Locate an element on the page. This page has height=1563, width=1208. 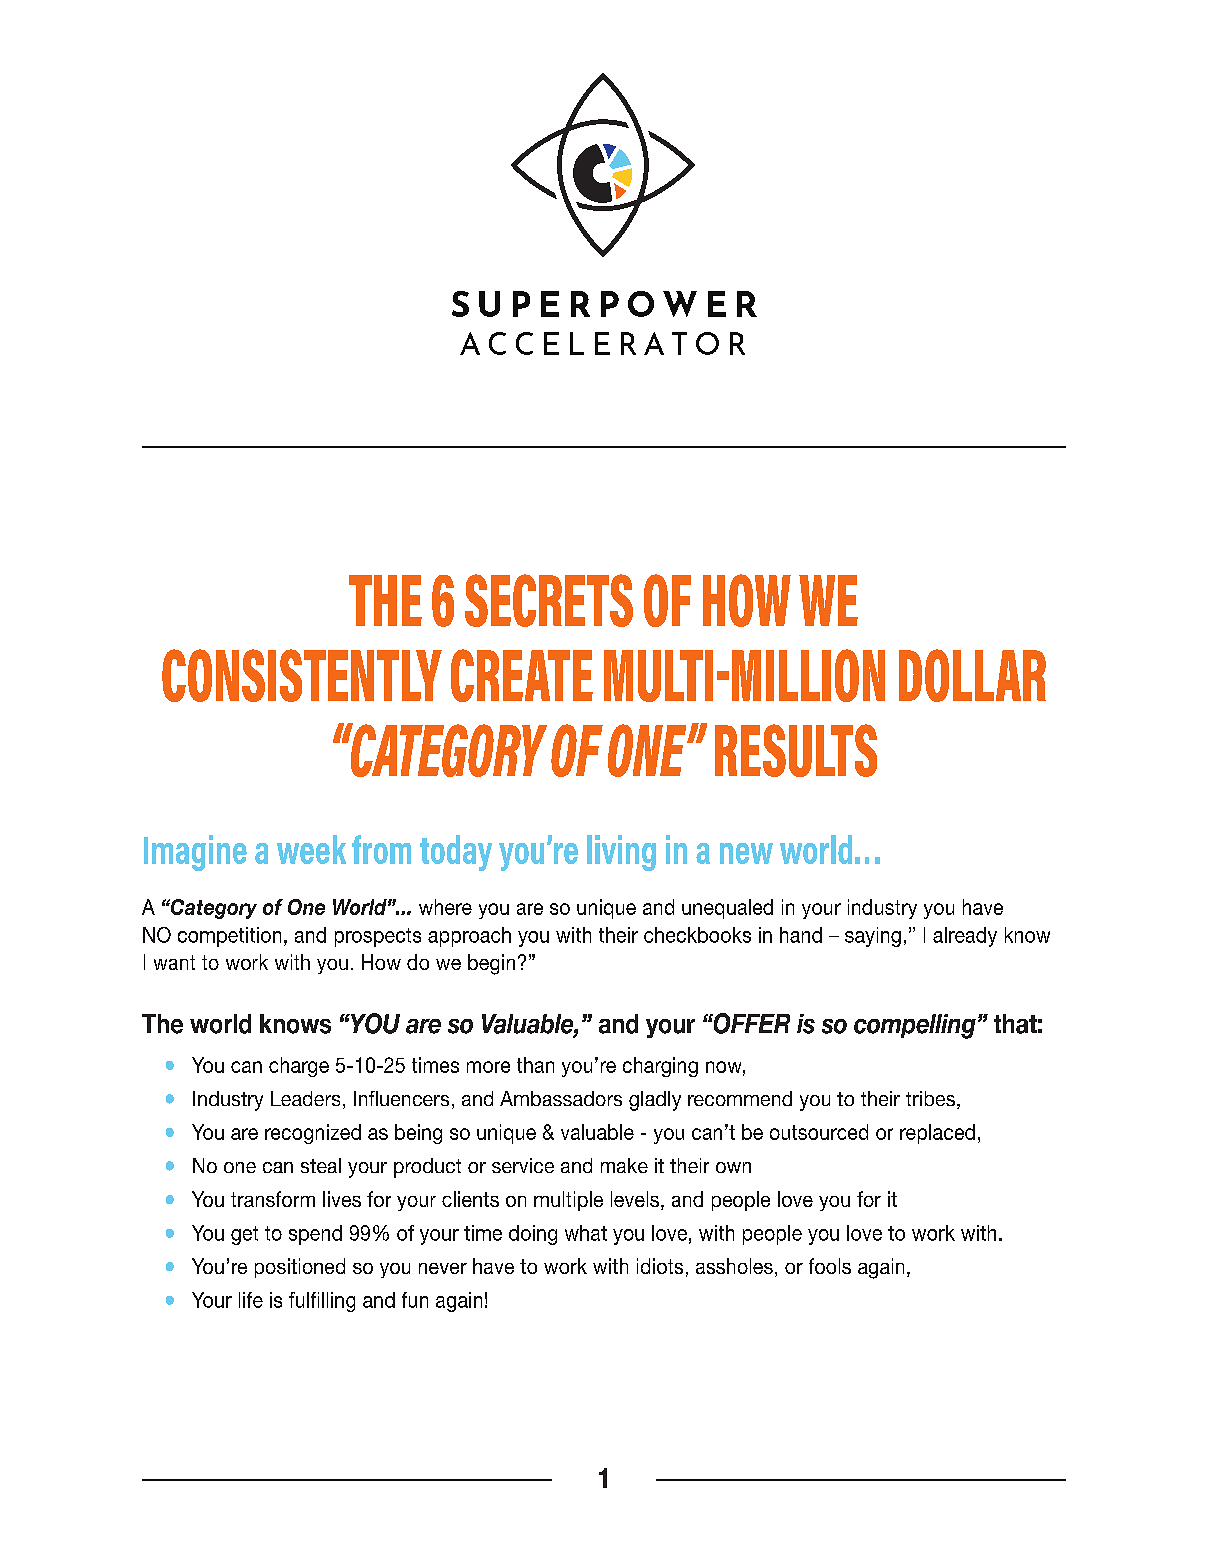
CONSISTENTLY is located at coordinates (302, 675).
